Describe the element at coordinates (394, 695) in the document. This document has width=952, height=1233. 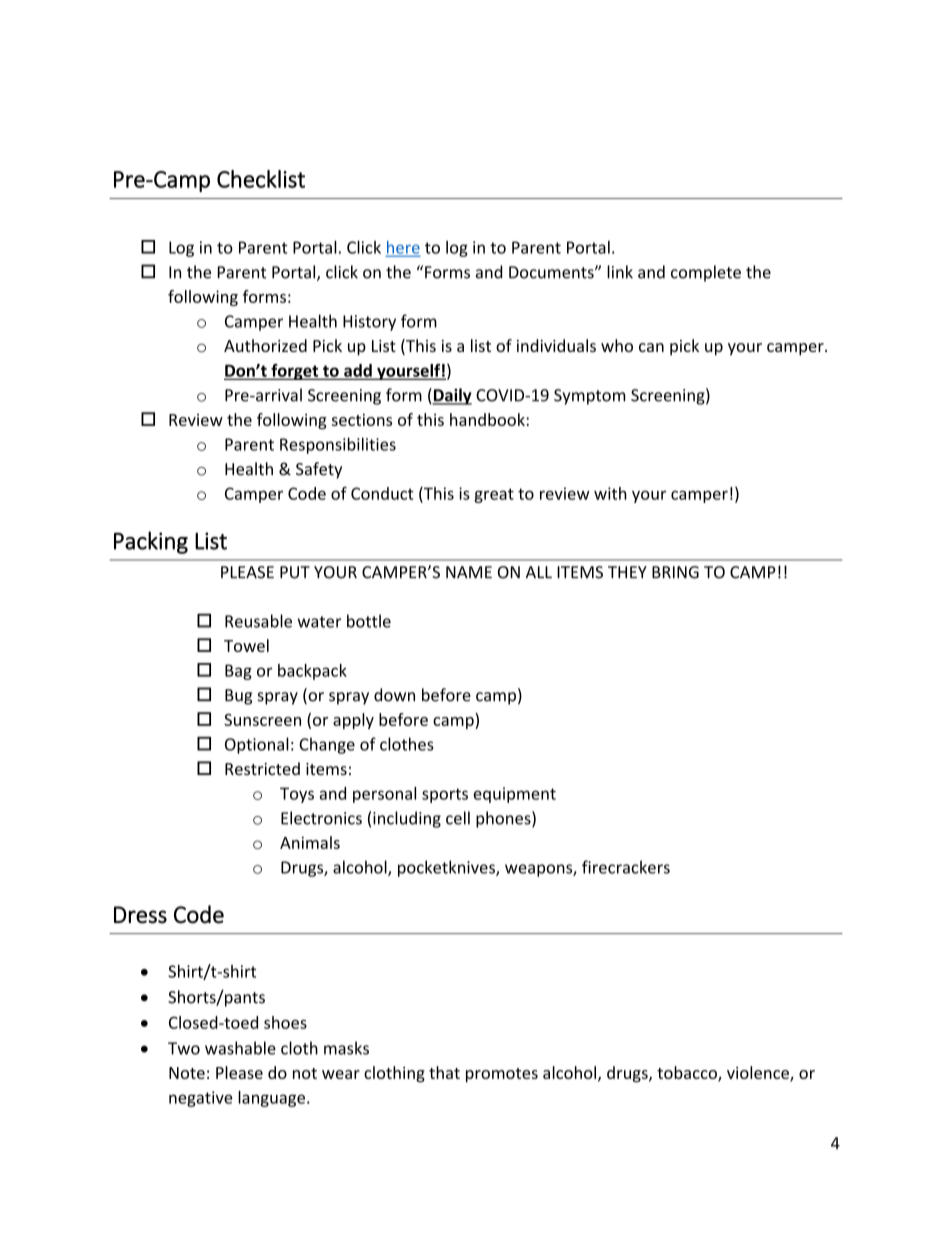
I see `down` at that location.
